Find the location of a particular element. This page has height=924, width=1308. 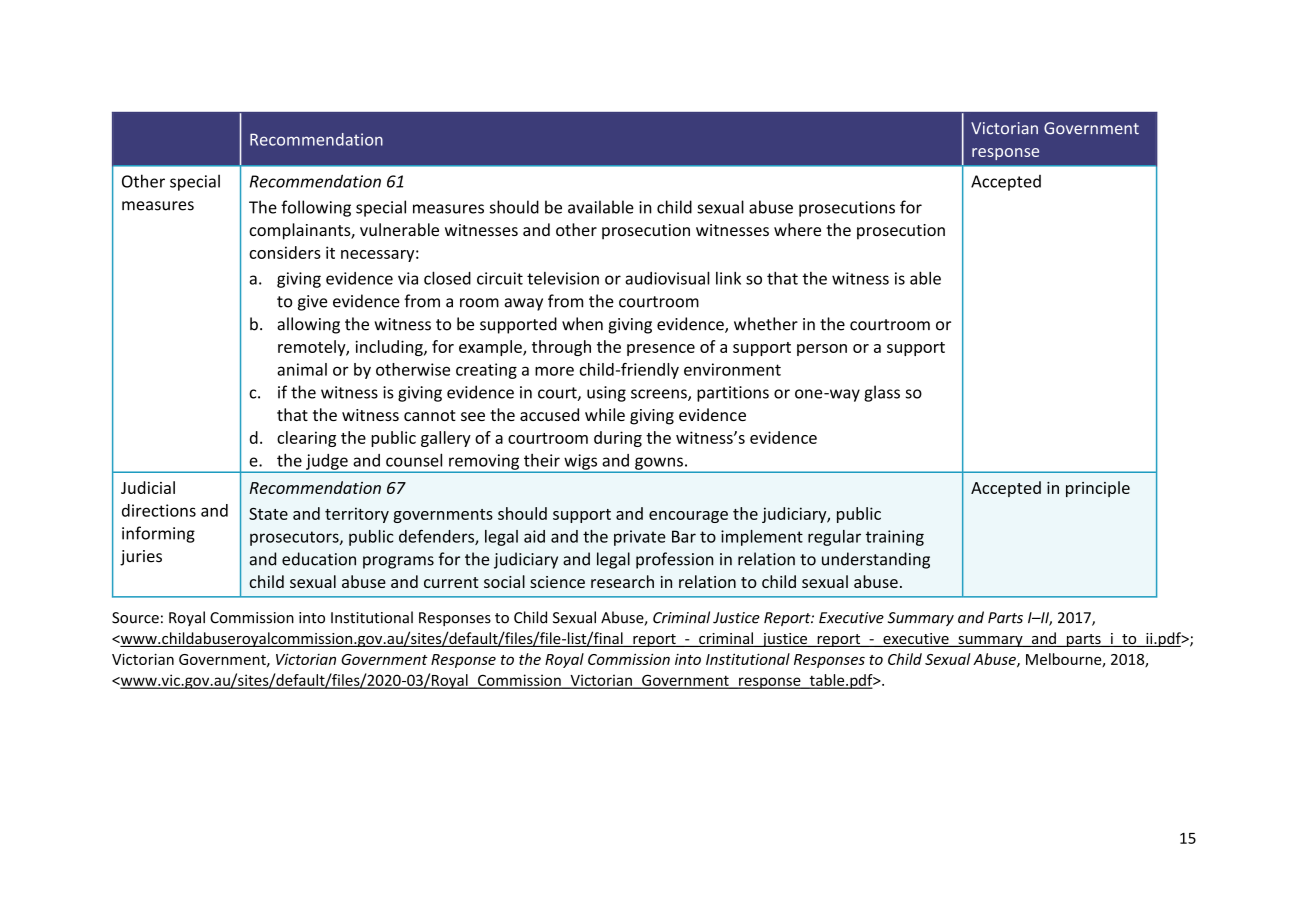

where is located at coordinates (797, 229).
